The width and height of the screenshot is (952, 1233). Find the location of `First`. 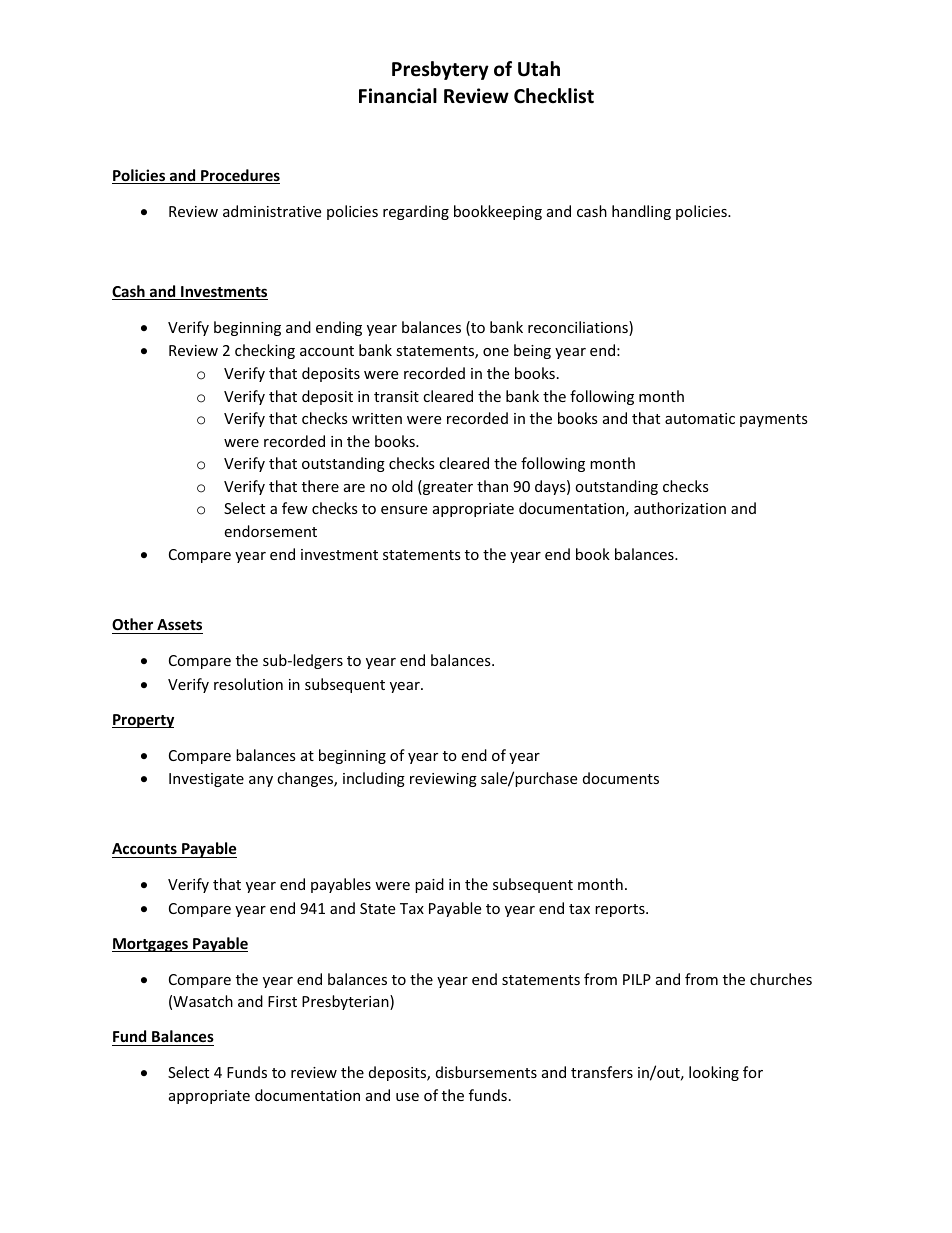

First is located at coordinates (282, 1001).
